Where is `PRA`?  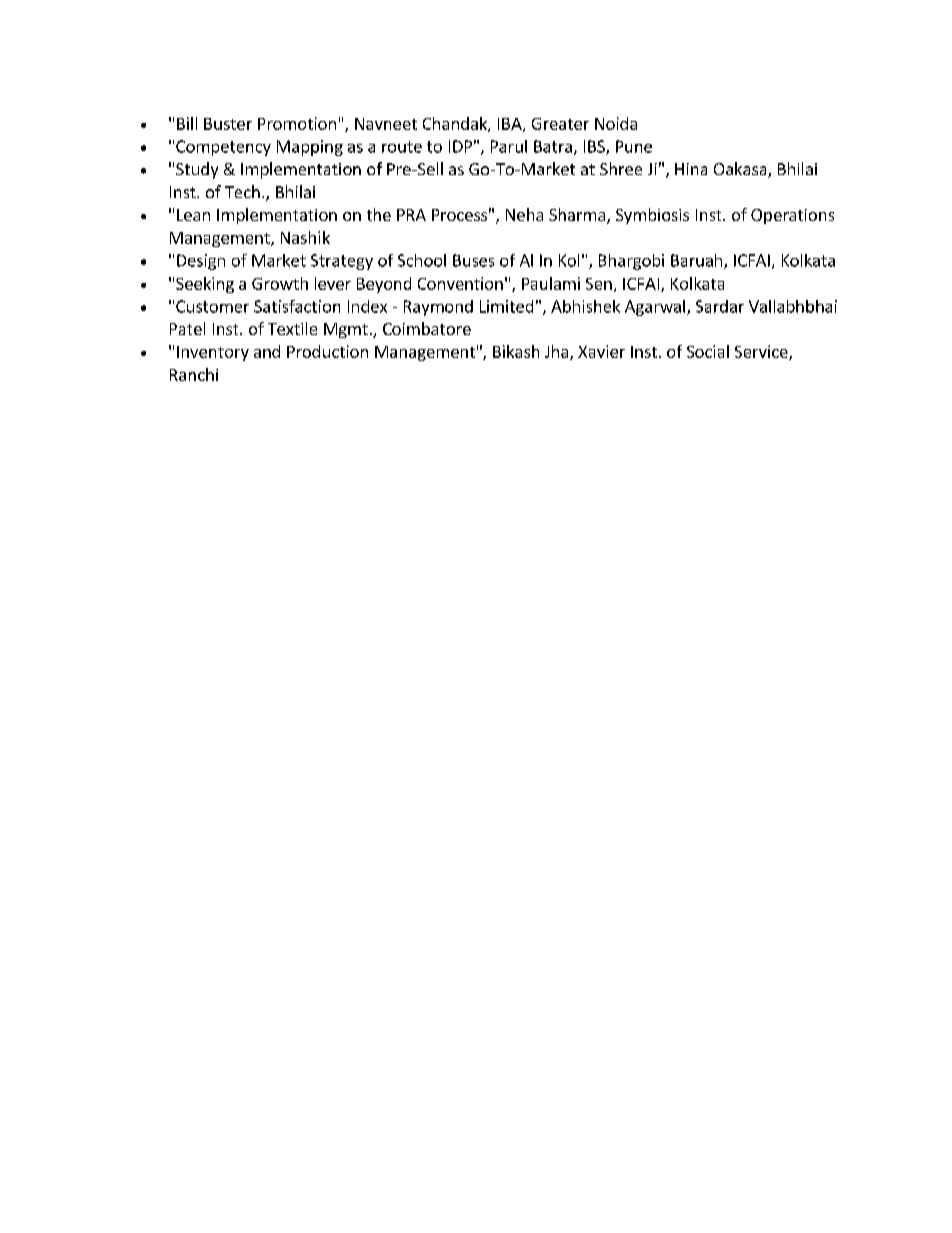
PRA is located at coordinates (411, 215).
